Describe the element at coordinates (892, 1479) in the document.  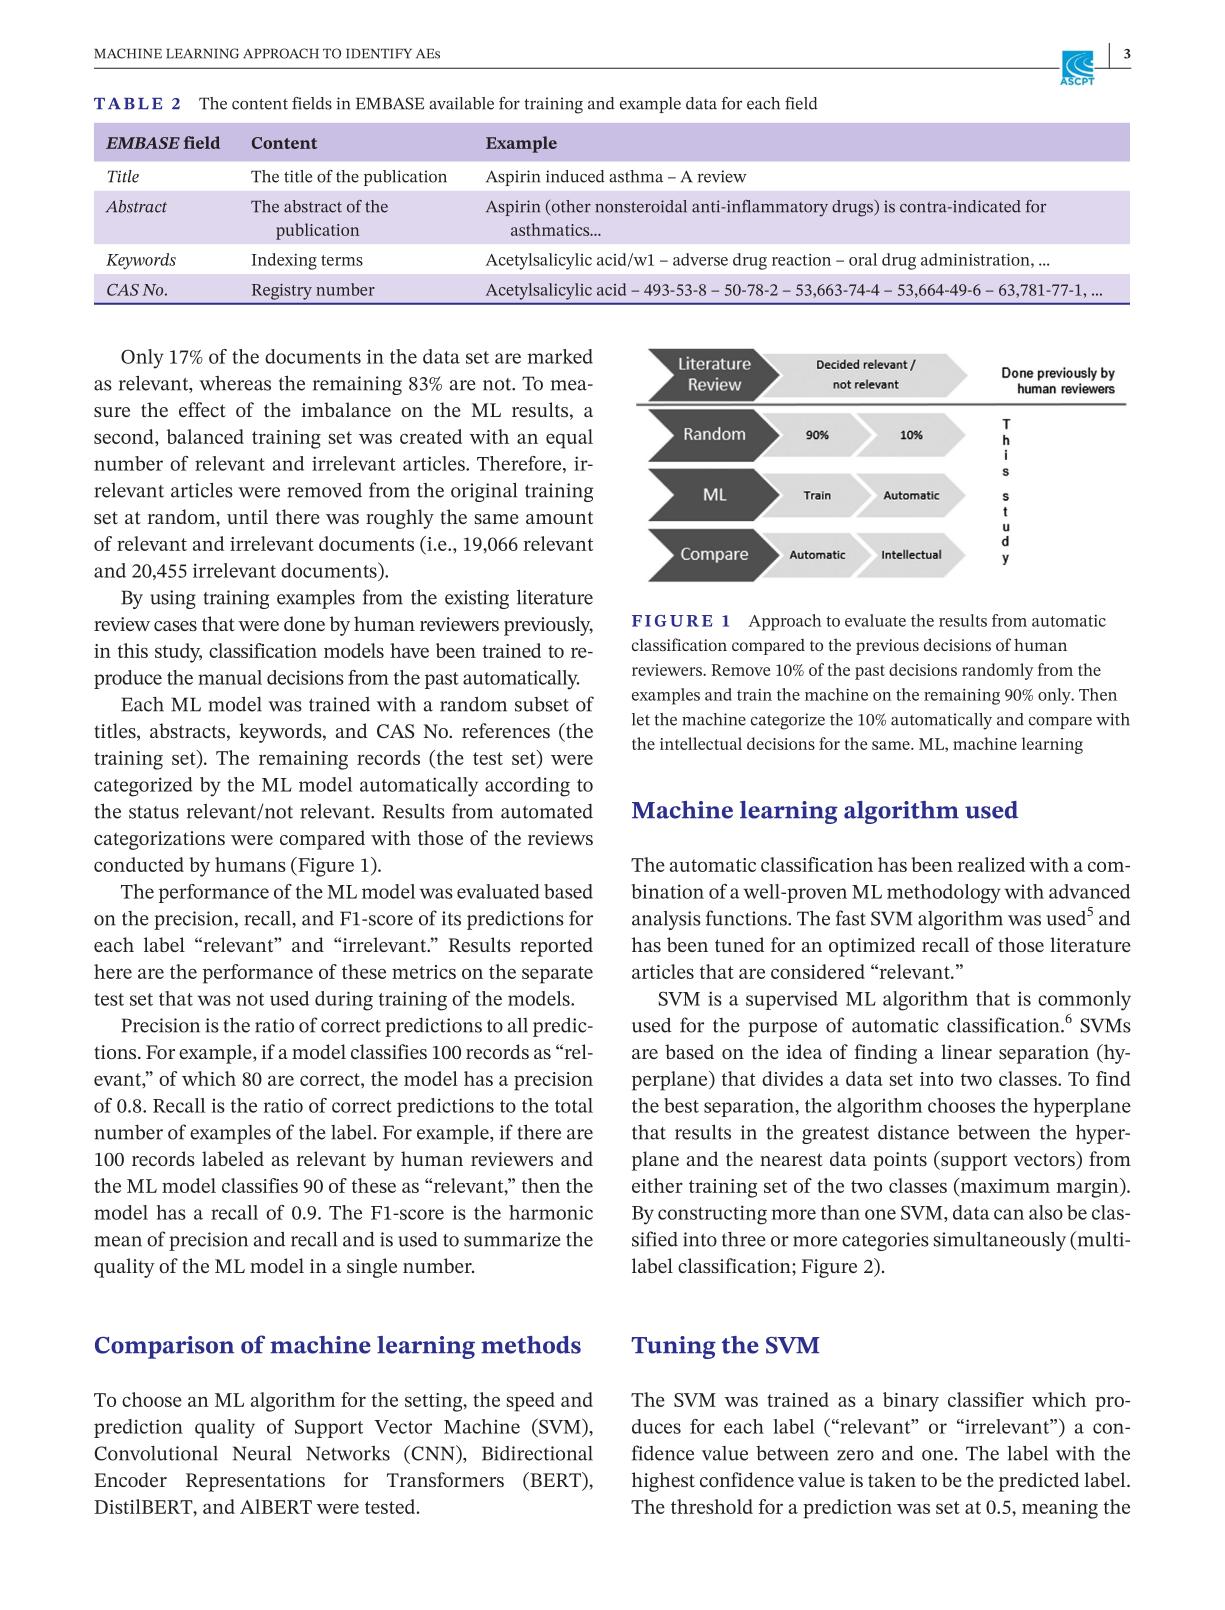
I see `taken` at that location.
